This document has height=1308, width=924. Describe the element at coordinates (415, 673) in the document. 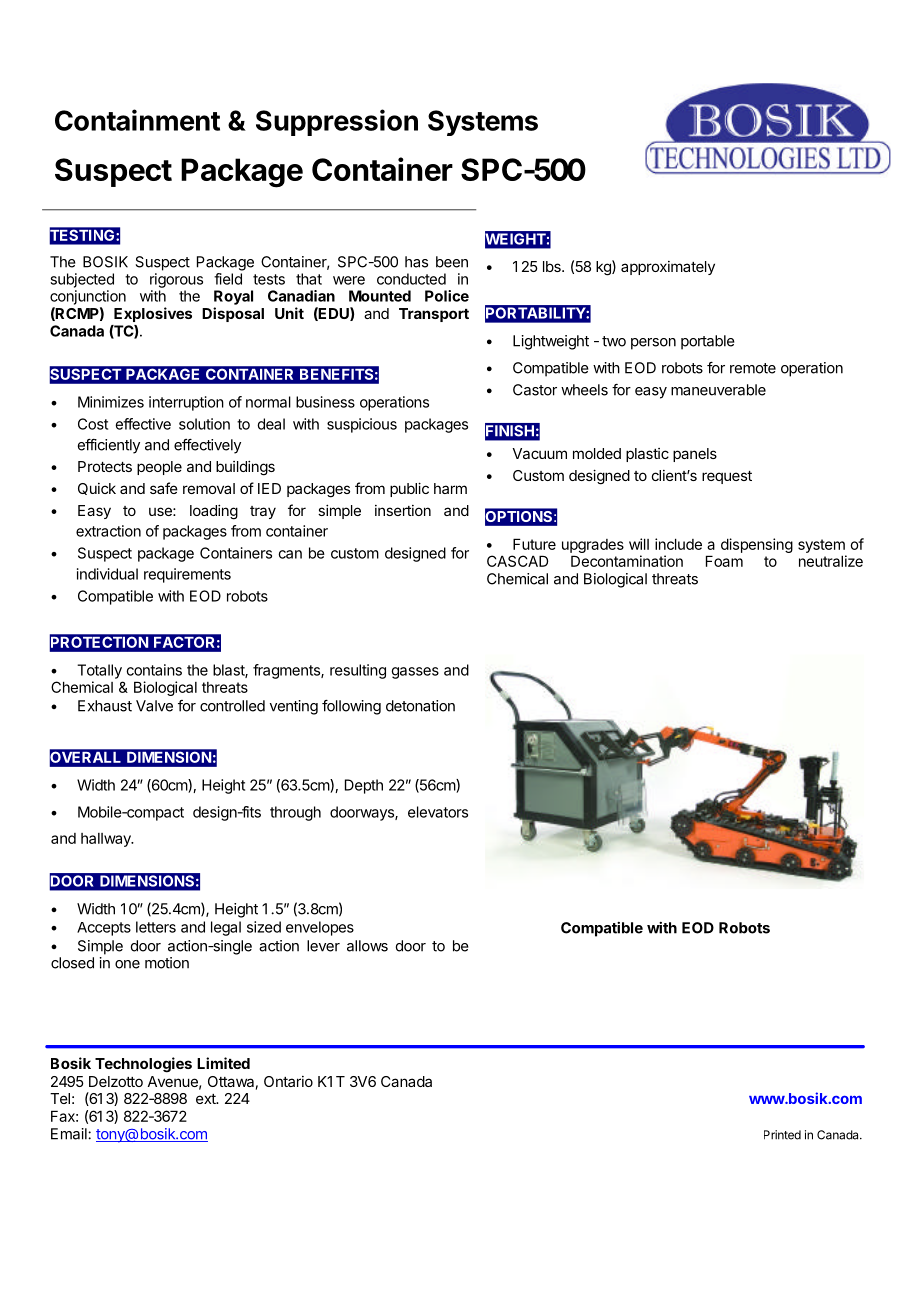

I see `gasses` at that location.
